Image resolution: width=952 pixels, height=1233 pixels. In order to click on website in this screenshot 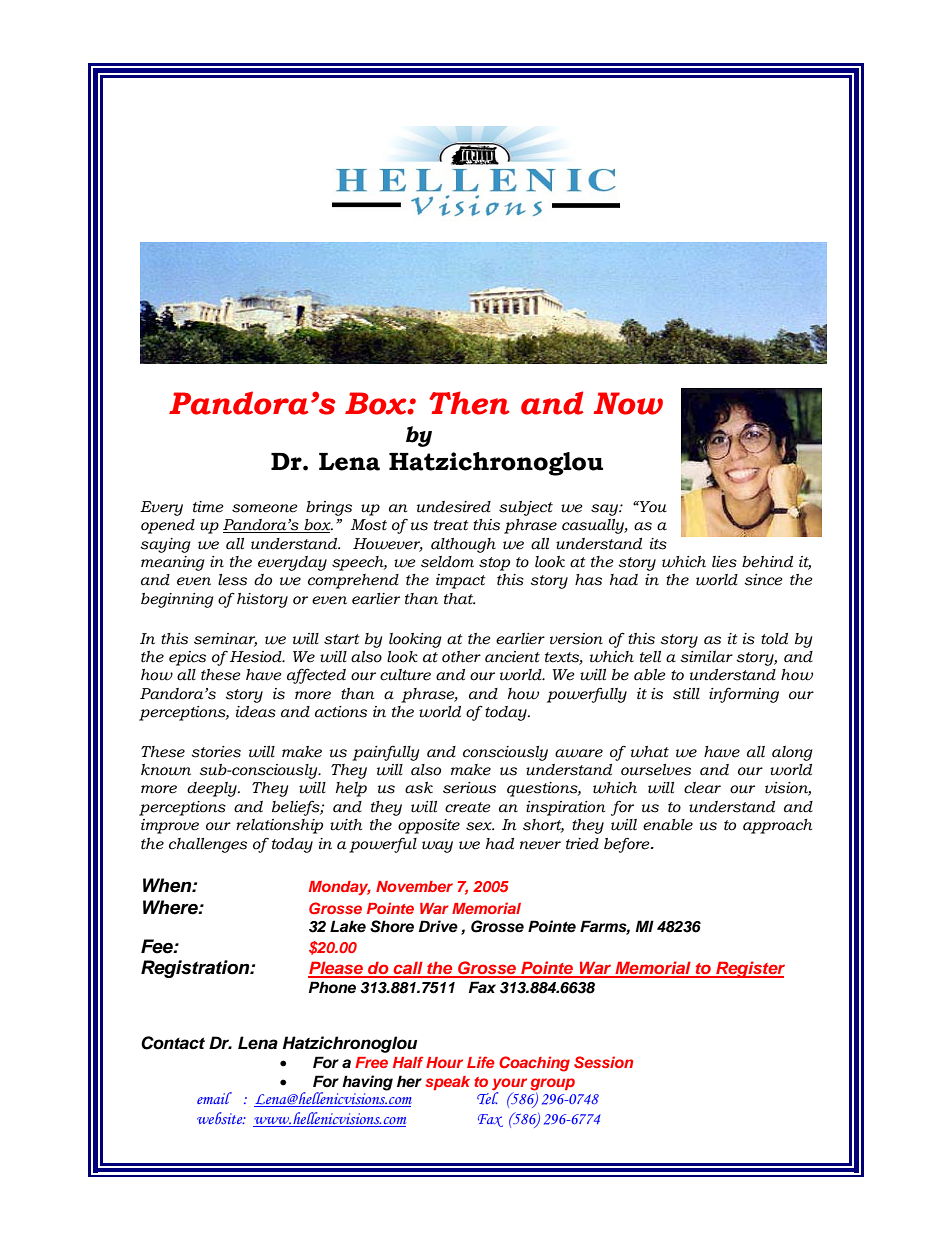, I will do `click(221, 1118)`.
